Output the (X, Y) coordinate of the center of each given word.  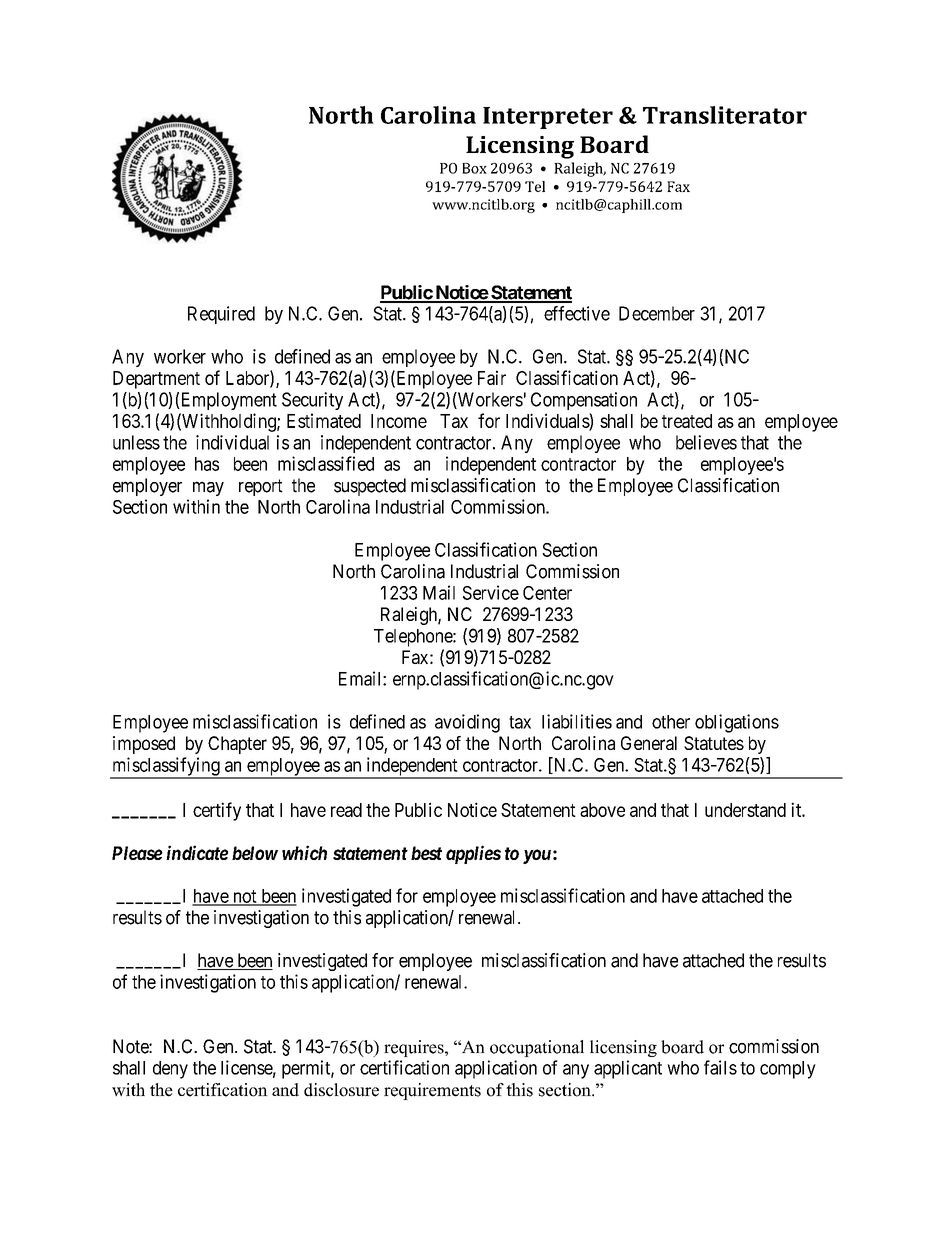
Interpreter (548, 118)
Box (474, 168)
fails (720, 1067)
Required (221, 315)
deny (170, 1070)
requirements (432, 1091)
